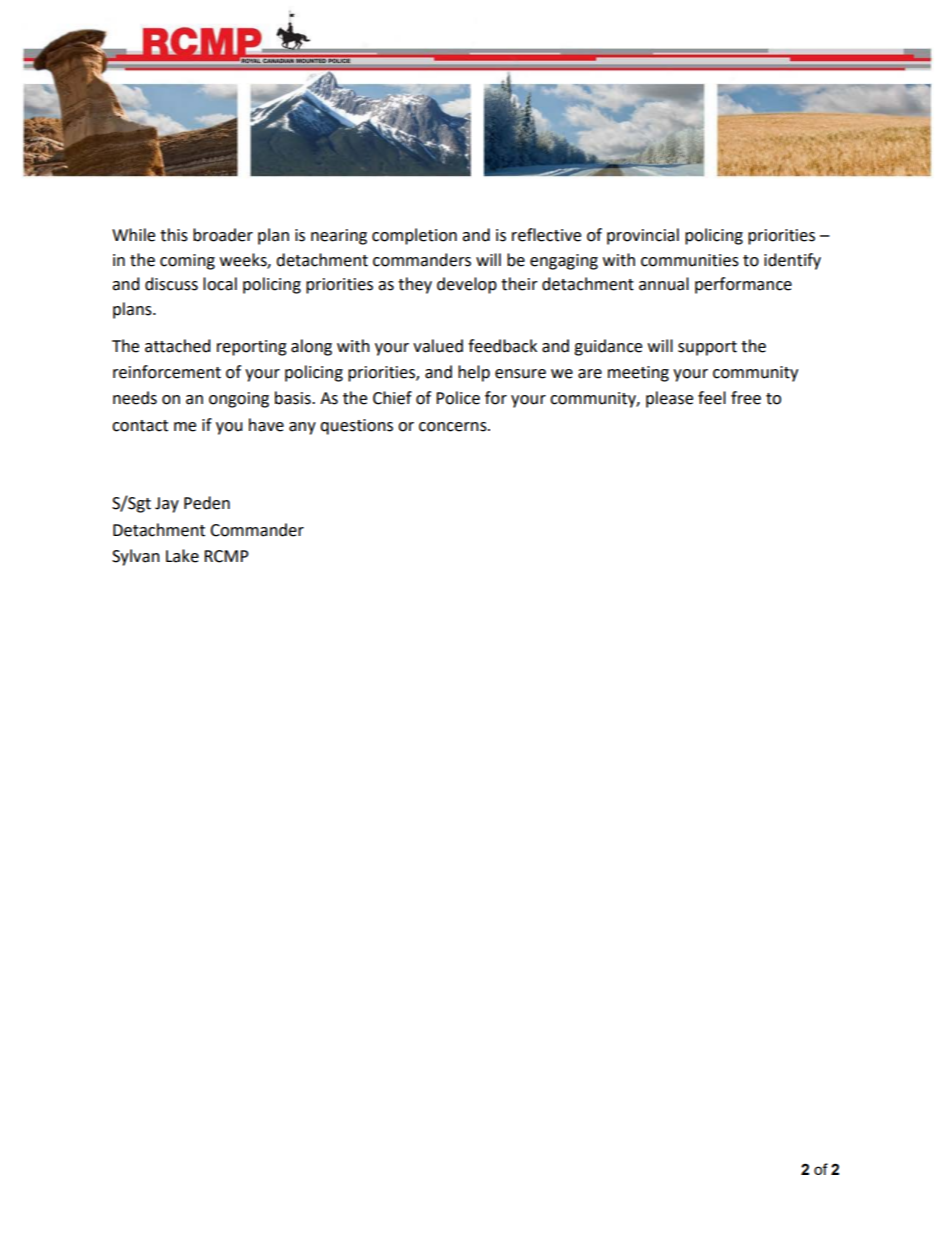  Describe the element at coordinates (454, 427) in the screenshot. I see `concerns` at that location.
